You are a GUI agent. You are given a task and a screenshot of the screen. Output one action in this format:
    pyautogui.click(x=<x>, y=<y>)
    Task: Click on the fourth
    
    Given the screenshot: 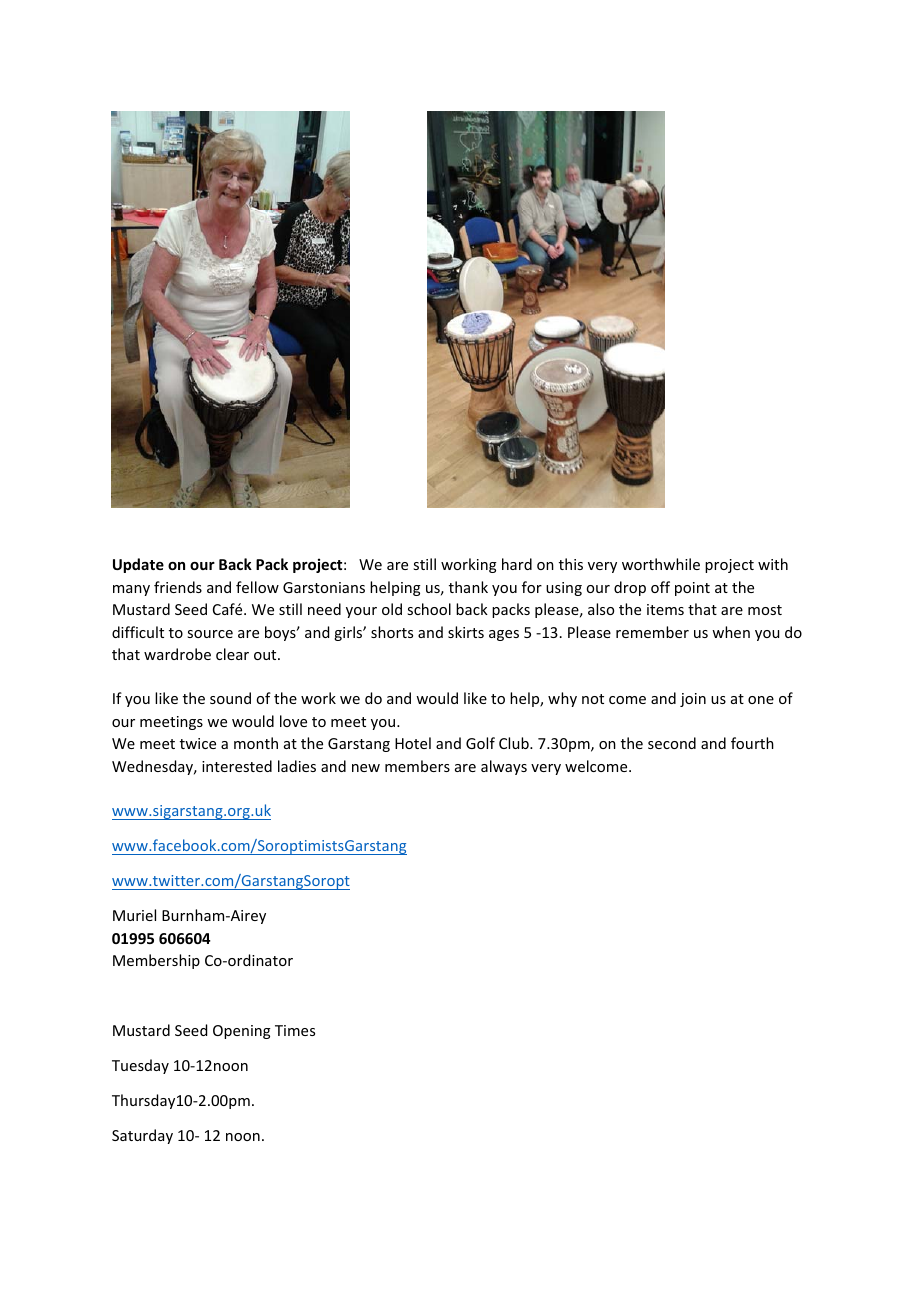 What is the action you would take?
    pyautogui.click(x=752, y=743)
